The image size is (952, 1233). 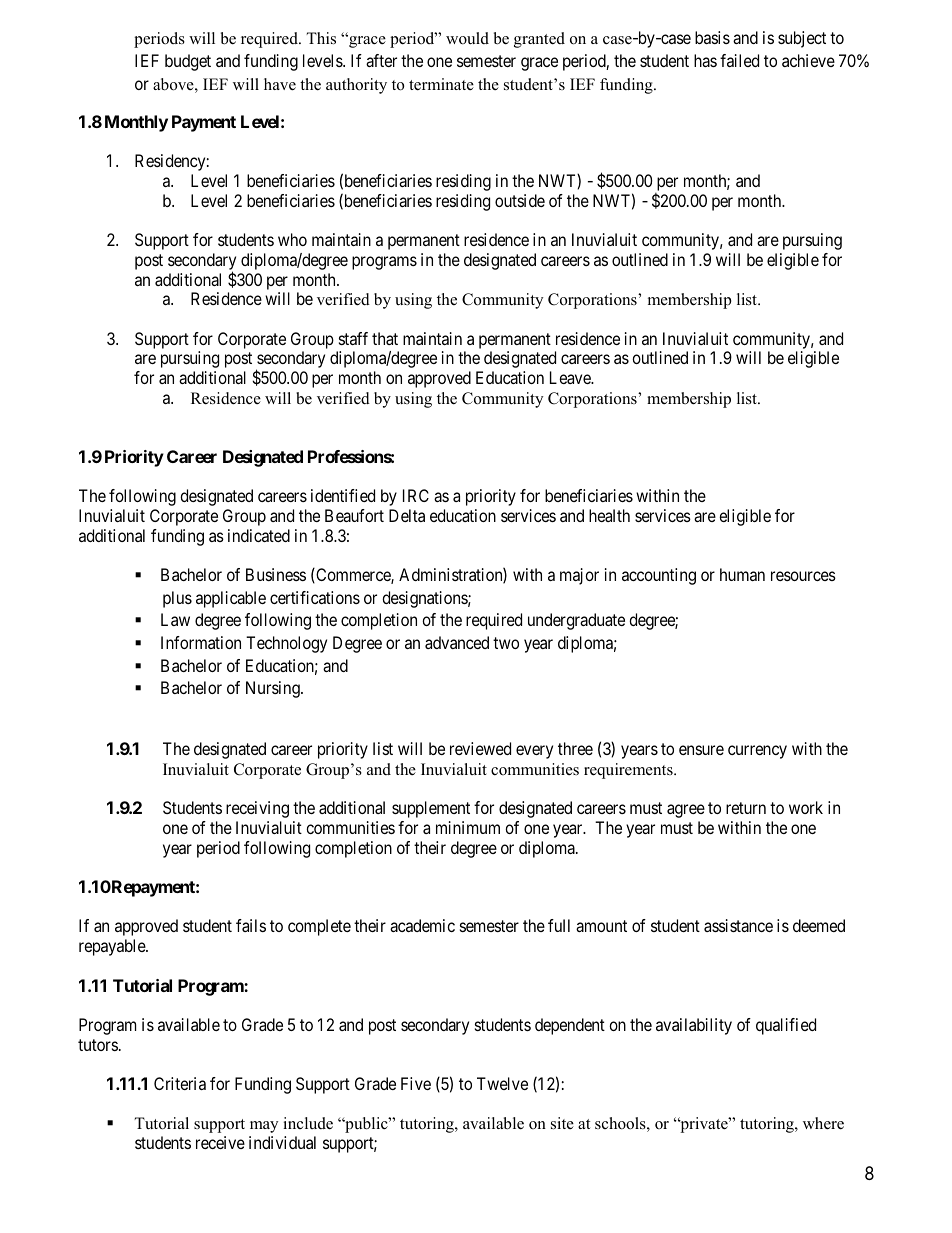 I want to click on plus, so click(x=177, y=599).
